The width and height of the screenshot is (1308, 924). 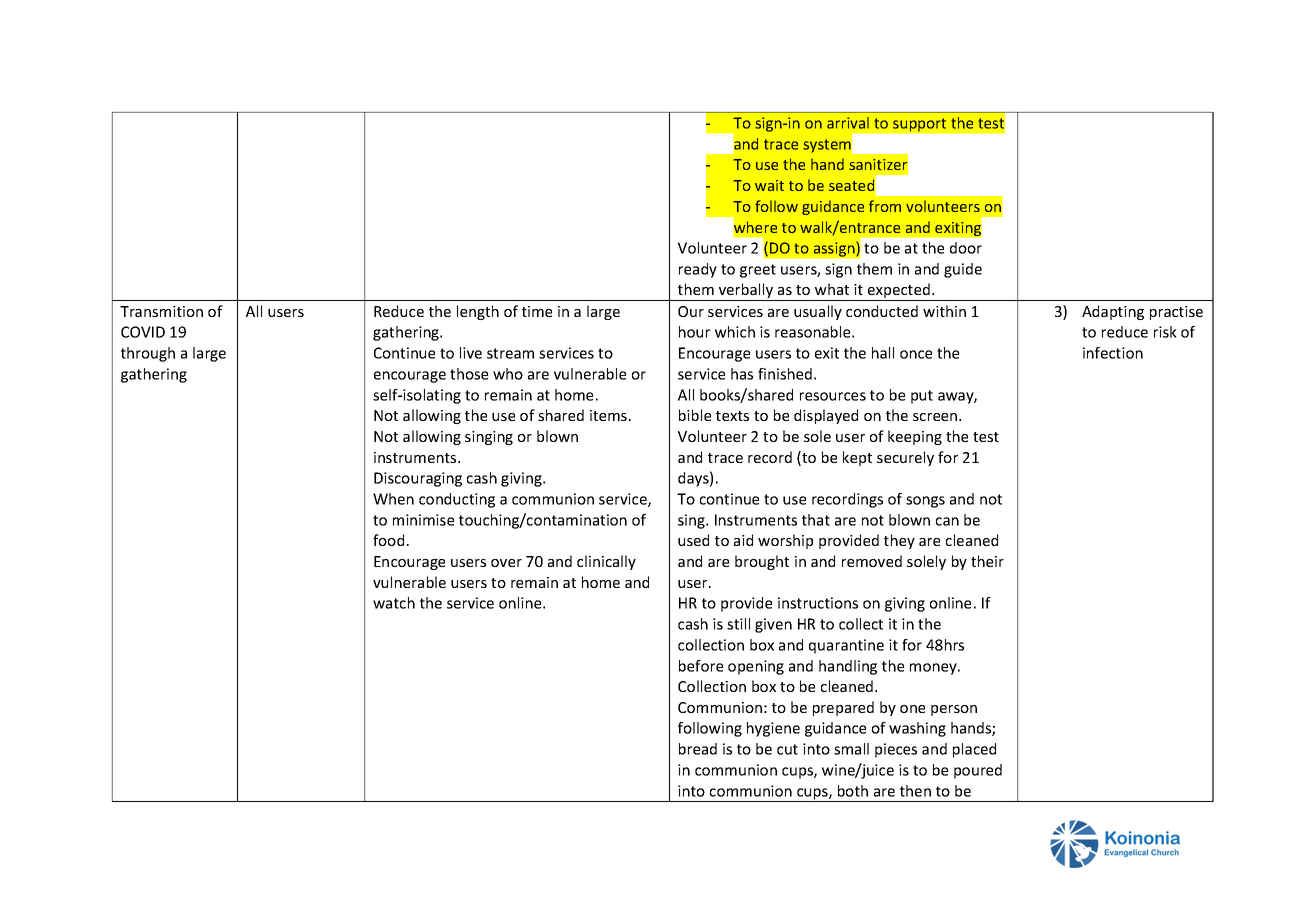 I want to click on arrival, so click(x=848, y=123).
